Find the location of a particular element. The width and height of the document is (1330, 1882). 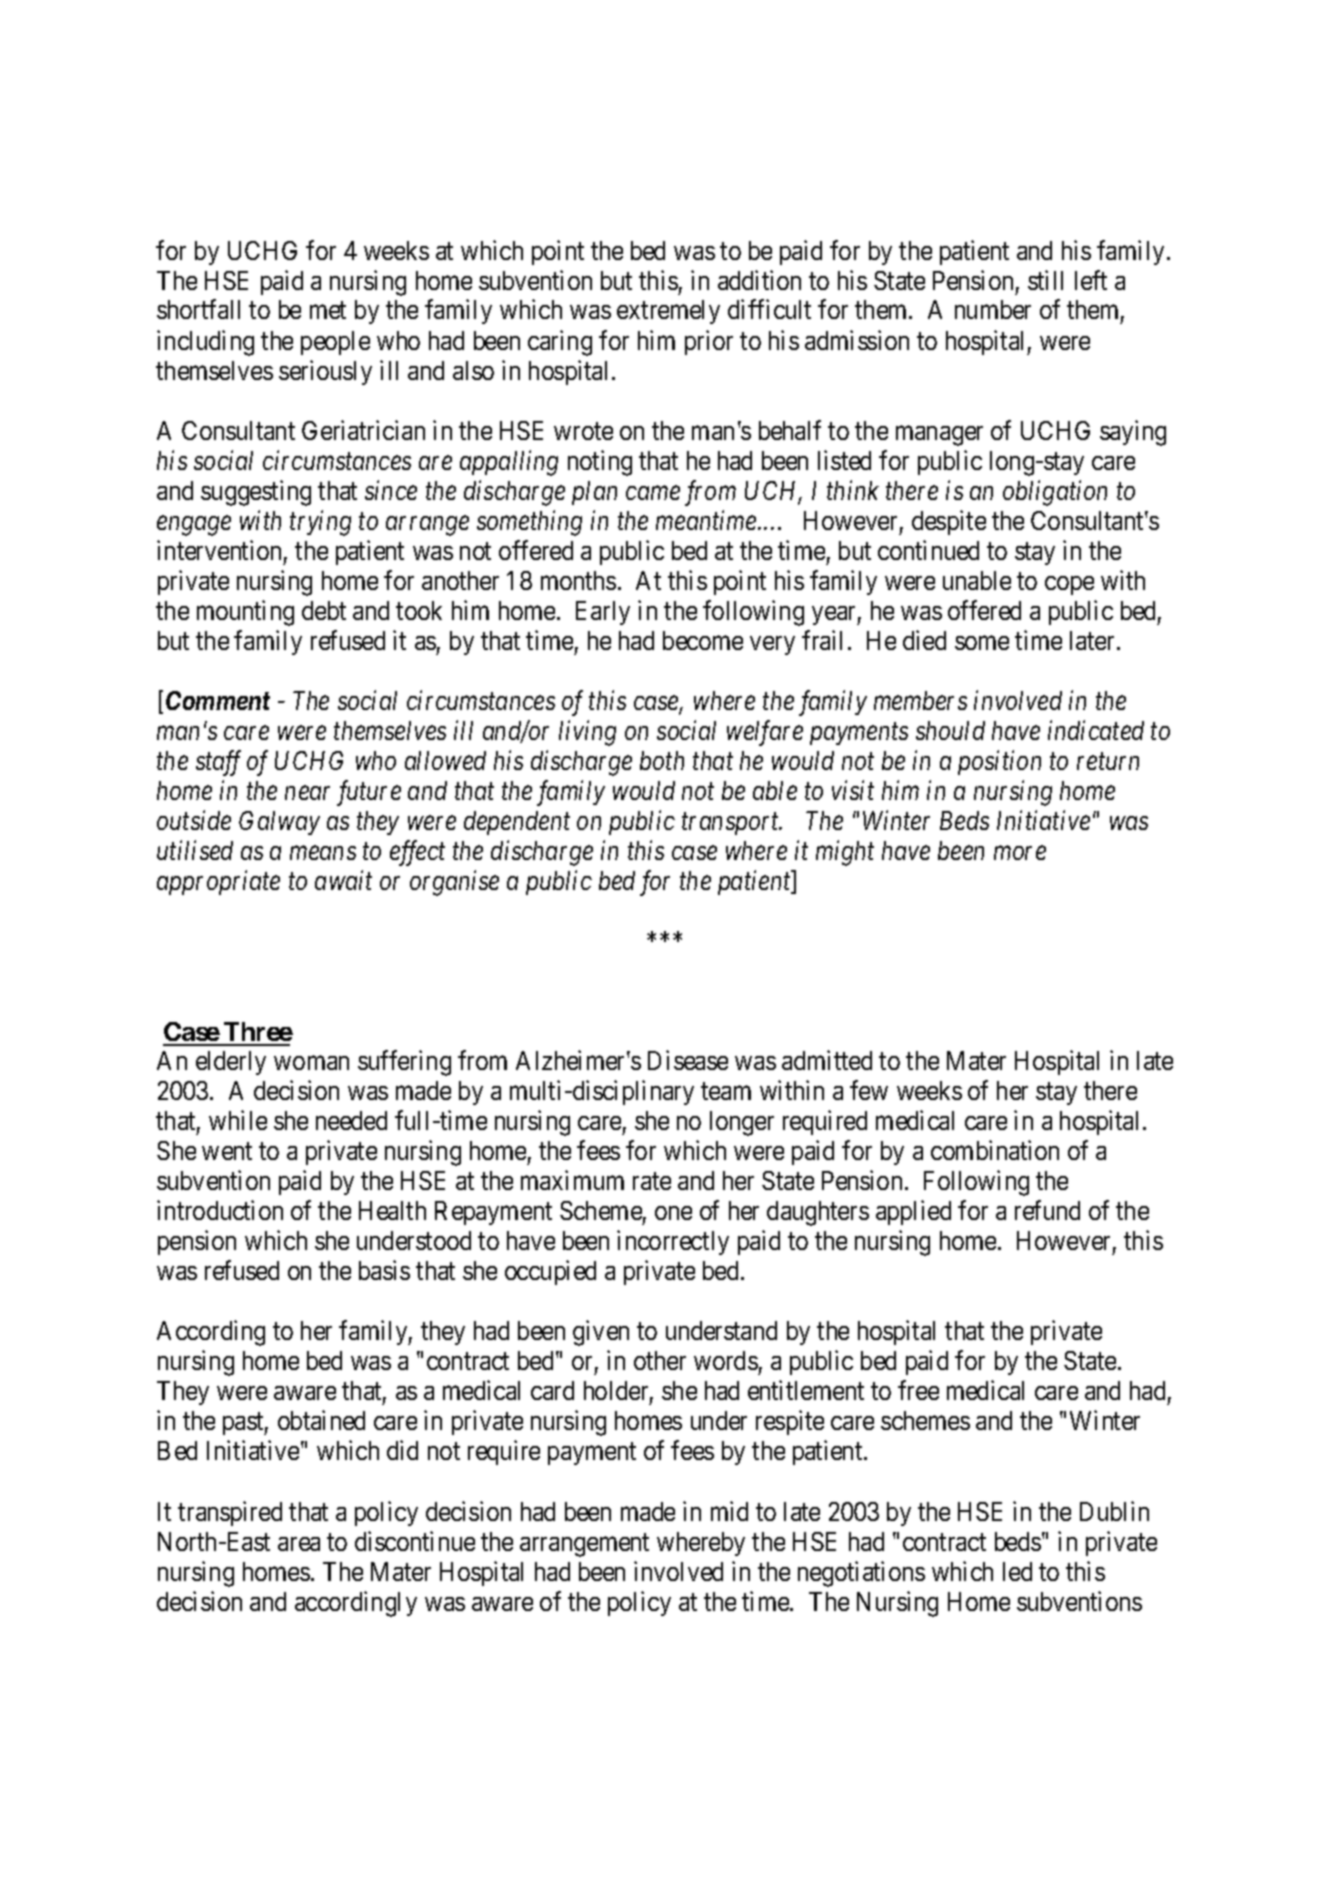

transport is located at coordinates (732, 824).
